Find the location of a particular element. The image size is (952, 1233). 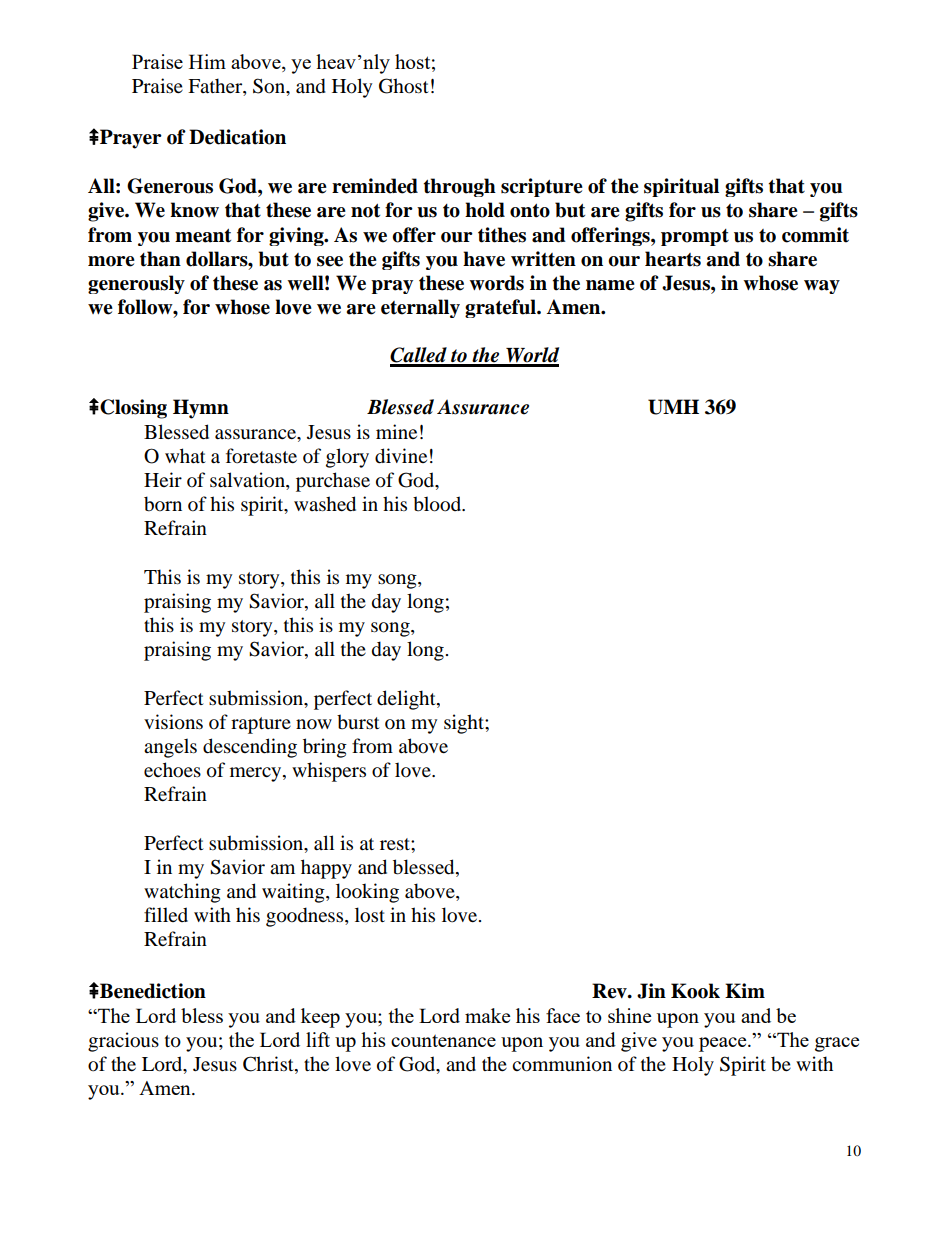

Kim is located at coordinates (745, 990).
